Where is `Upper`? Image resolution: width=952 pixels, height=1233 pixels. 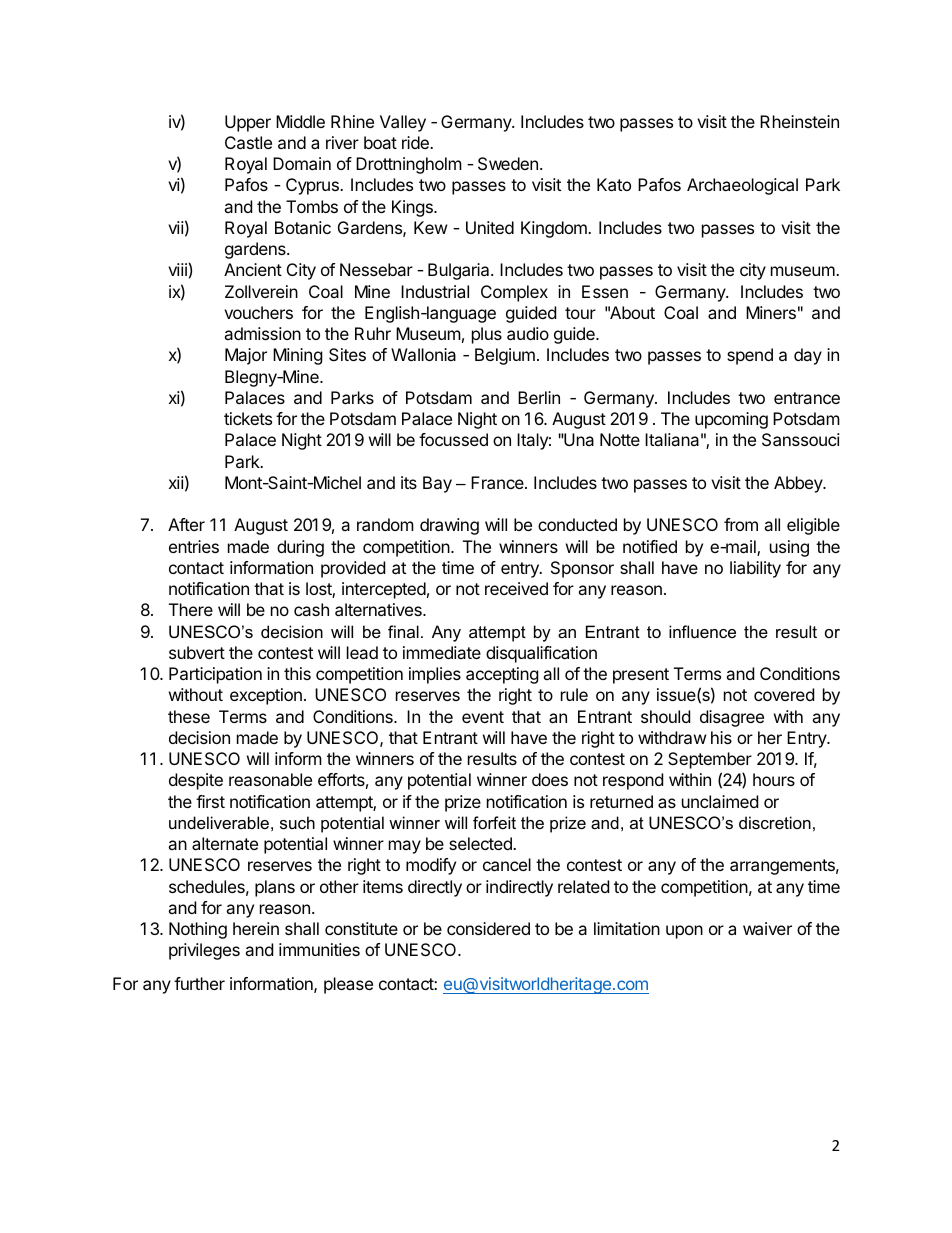 Upper is located at coordinates (248, 123).
